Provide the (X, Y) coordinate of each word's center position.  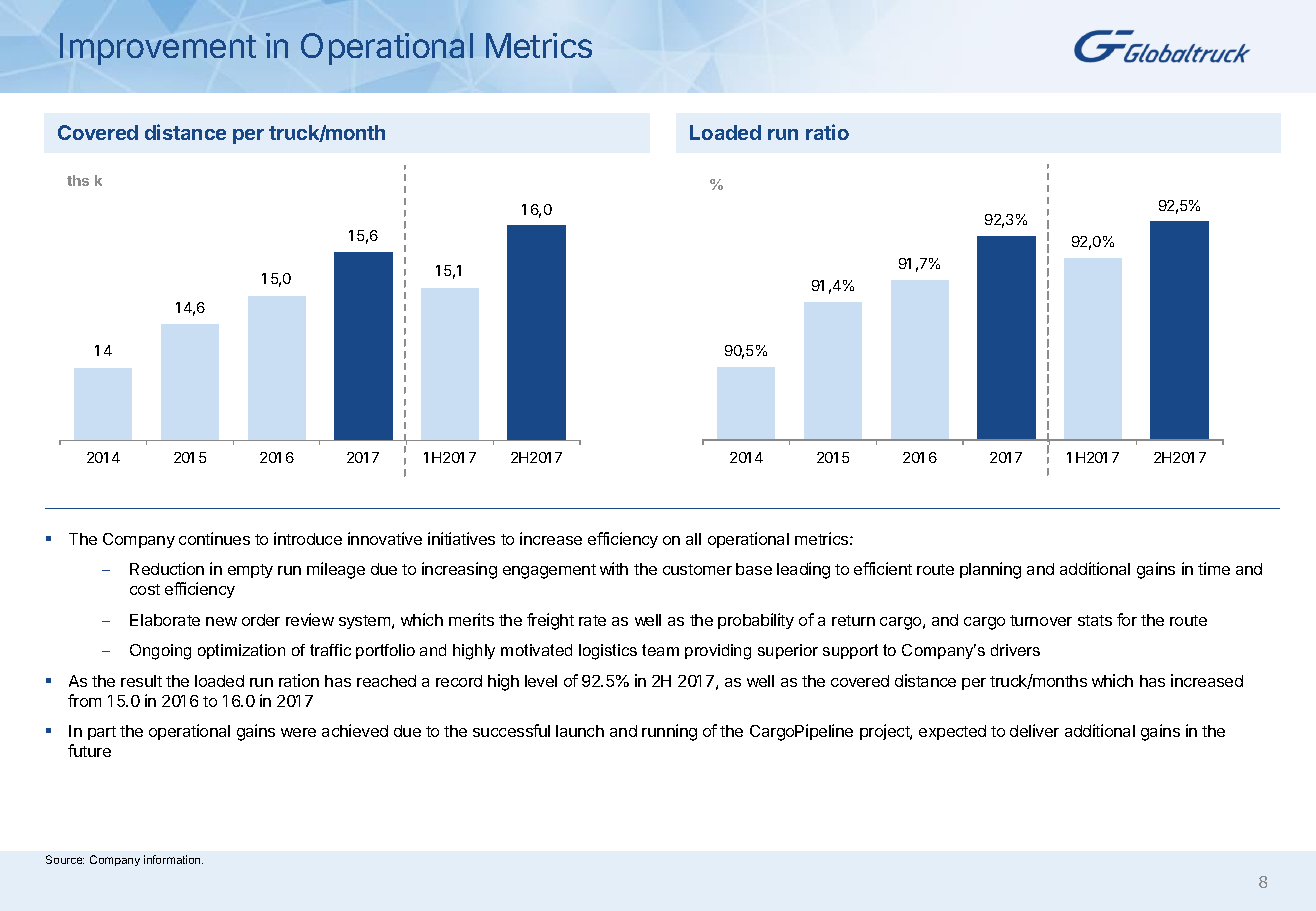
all (693, 539)
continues (214, 538)
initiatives (461, 538)
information (173, 859)
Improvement (158, 49)
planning (990, 570)
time (1214, 568)
